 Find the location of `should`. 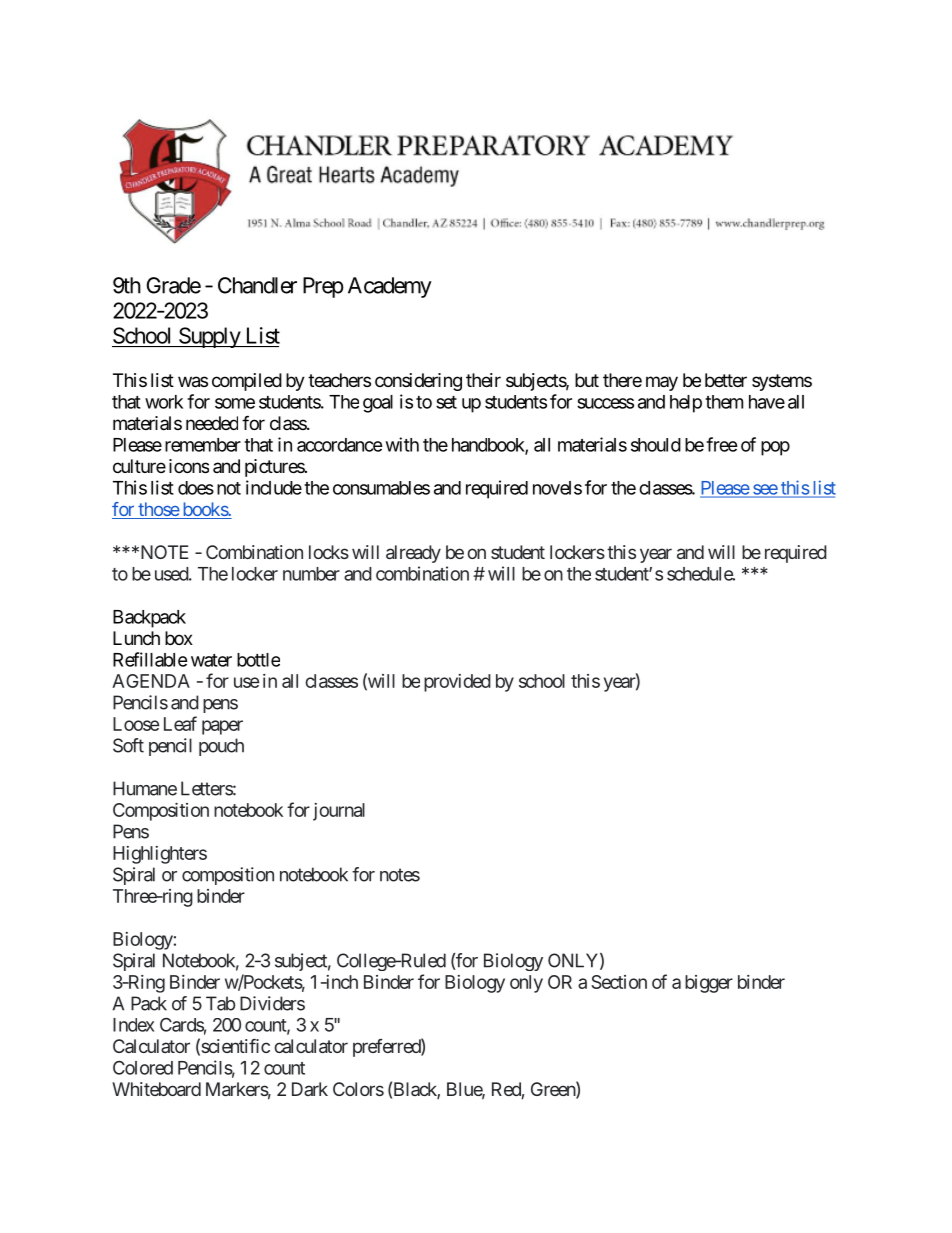

should is located at coordinates (656, 445).
